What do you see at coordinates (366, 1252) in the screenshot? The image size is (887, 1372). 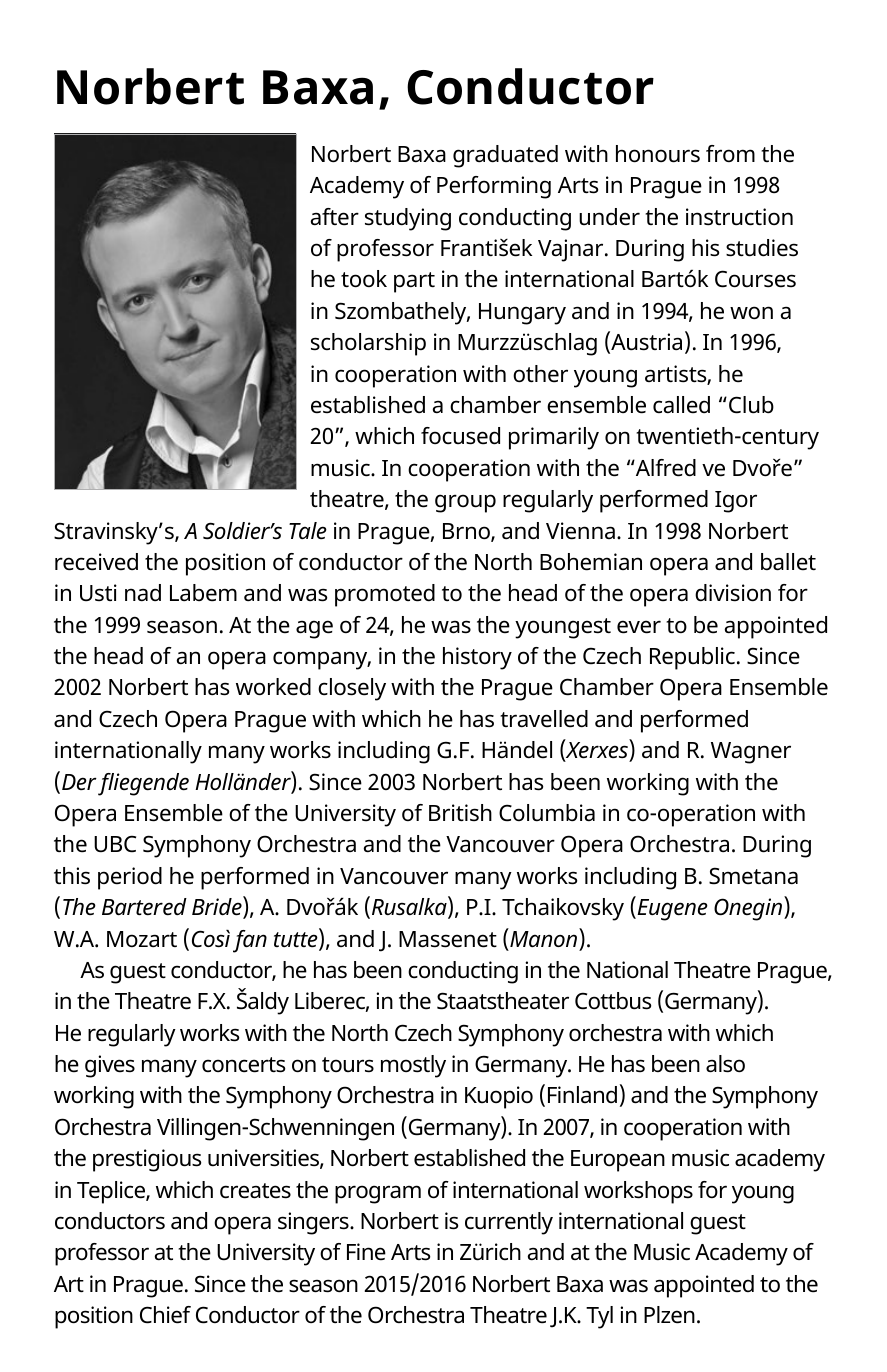 I see `Fine` at bounding box center [366, 1252].
